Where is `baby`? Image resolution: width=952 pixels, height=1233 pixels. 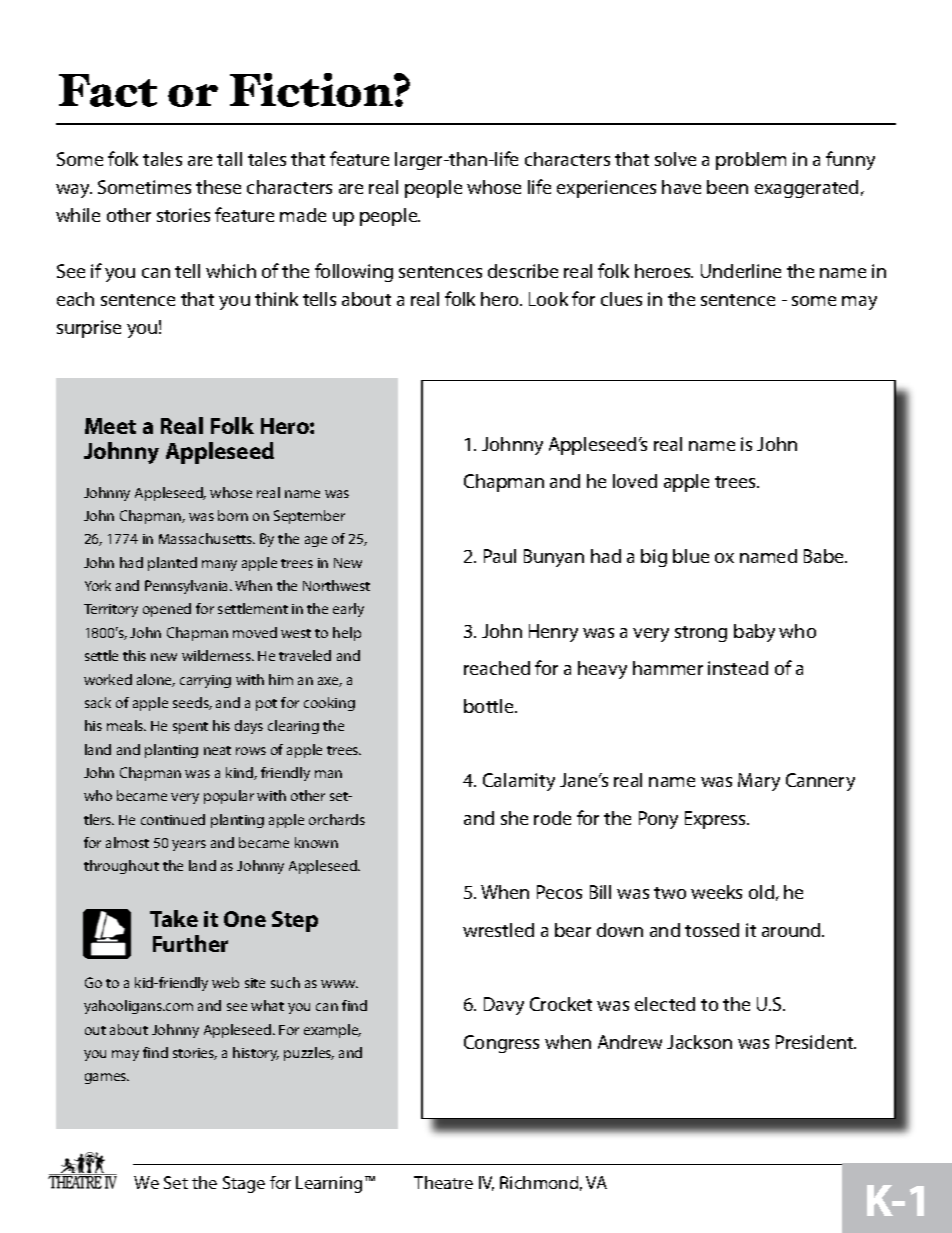 baby is located at coordinates (754, 633).
